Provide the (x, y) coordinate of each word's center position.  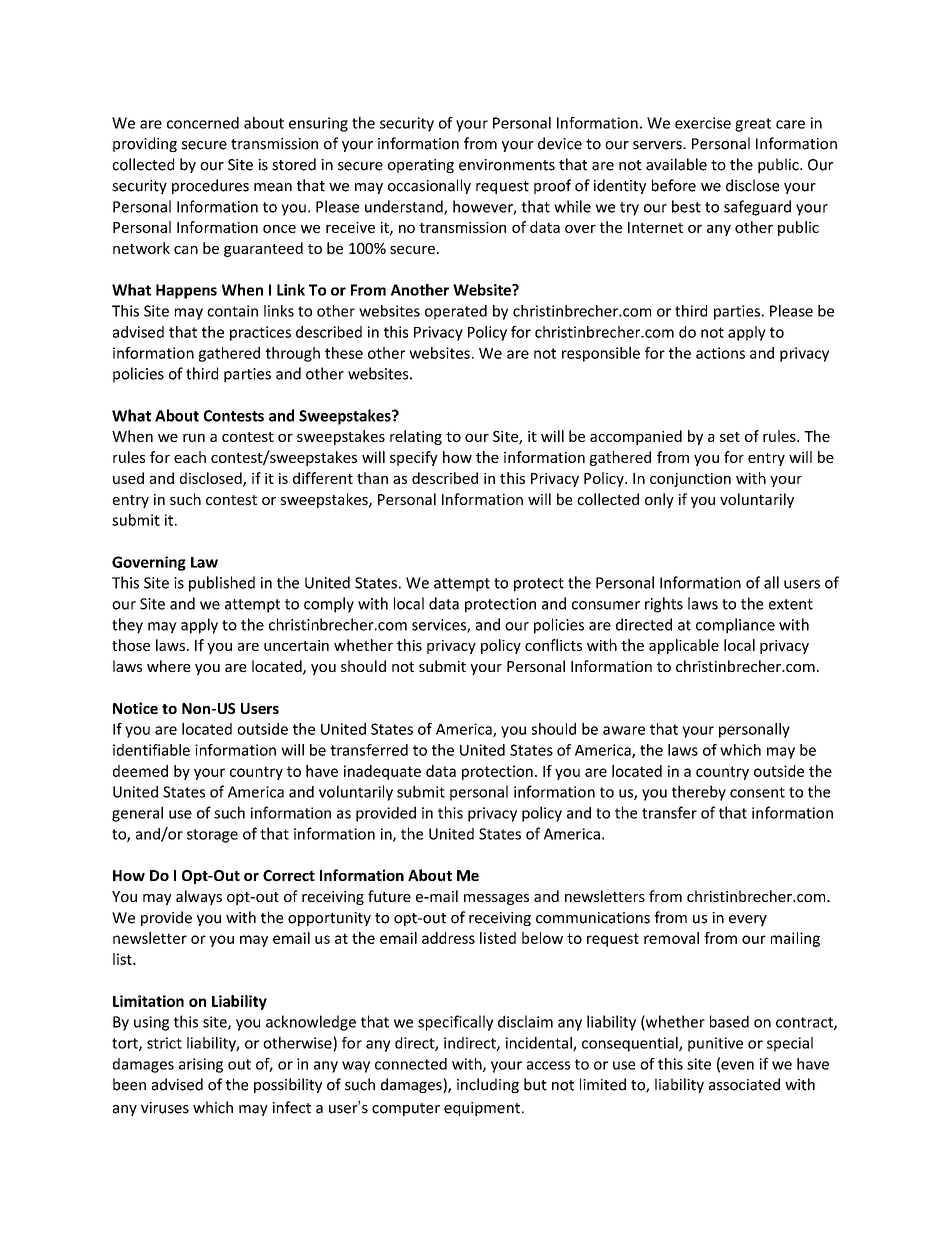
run (194, 438)
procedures (210, 186)
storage (212, 836)
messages (496, 899)
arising (201, 1065)
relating (416, 437)
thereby (699, 793)
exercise (703, 123)
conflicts (553, 645)
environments (507, 165)
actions (720, 353)
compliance (735, 626)
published (222, 584)
